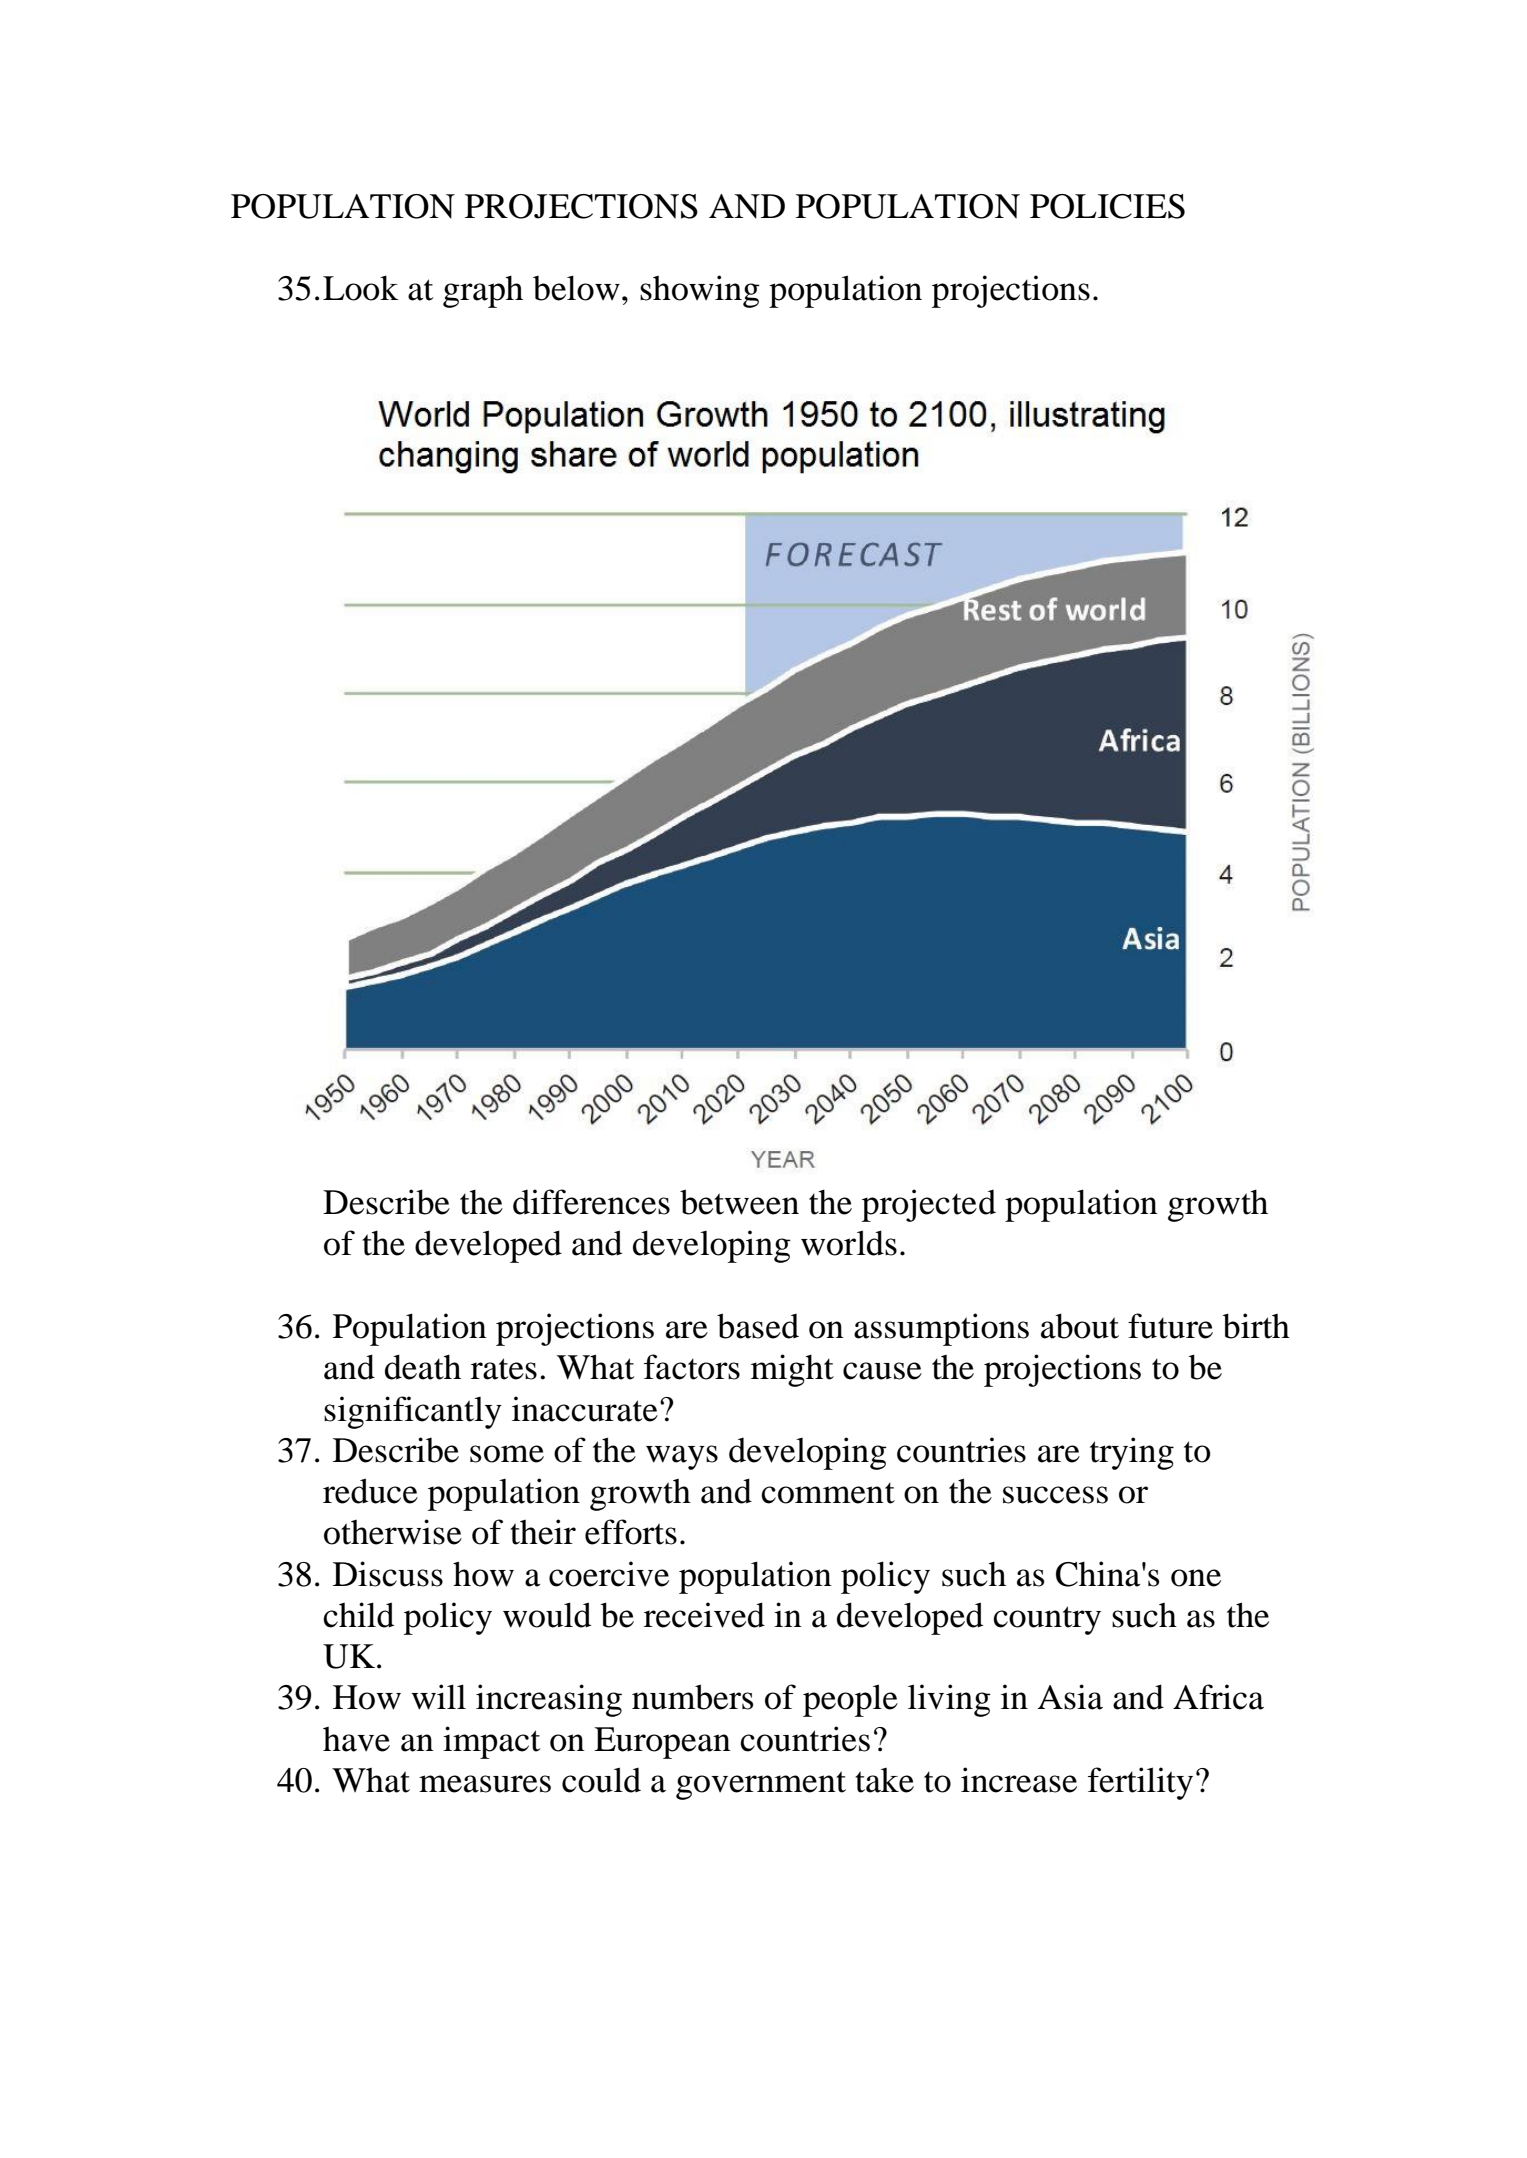  What do you see at coordinates (700, 291) in the image?
I see `showing` at bounding box center [700, 291].
